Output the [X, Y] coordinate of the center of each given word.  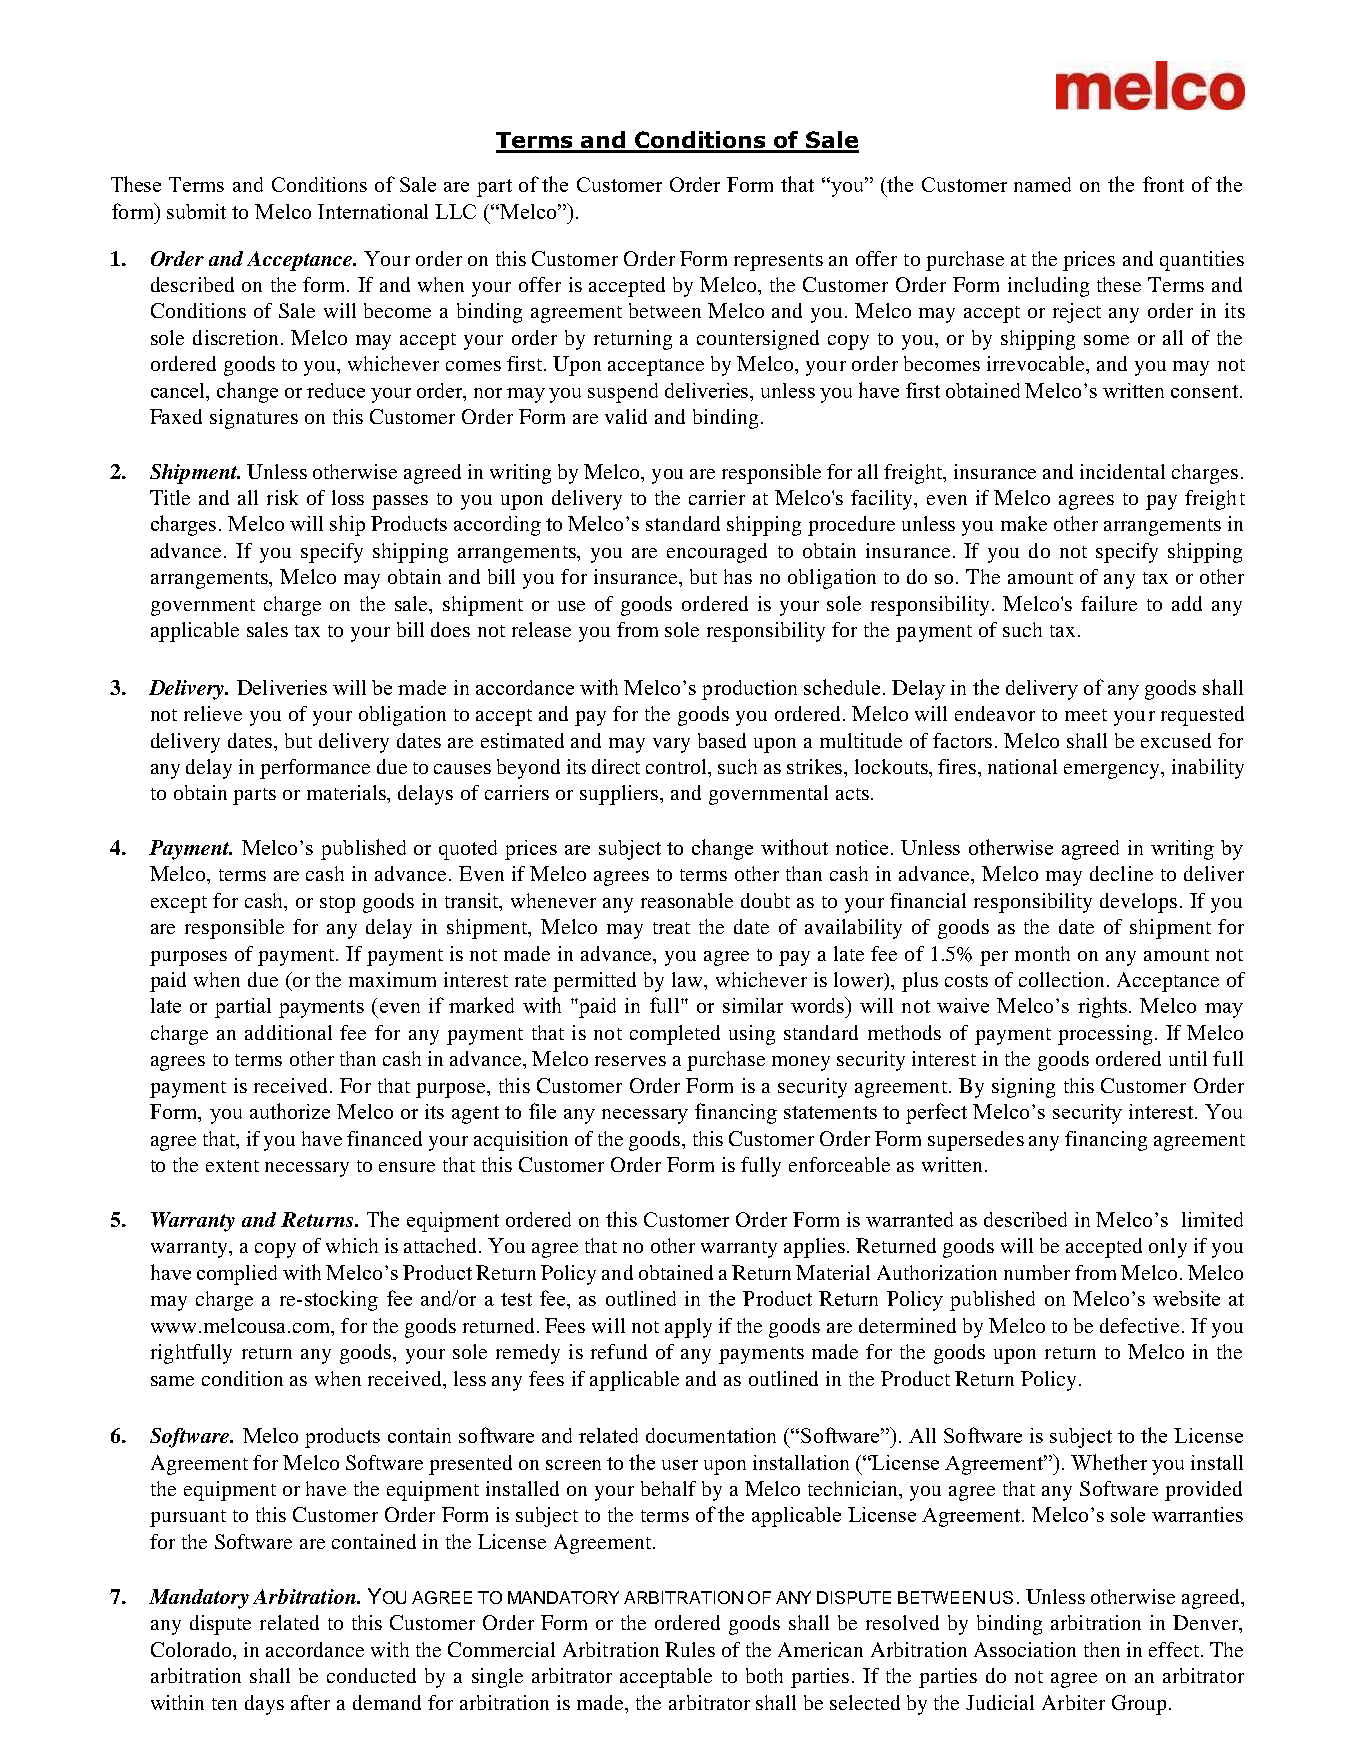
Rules [690, 1649]
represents [778, 262]
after [310, 1702]
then [1102, 1649]
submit [196, 211]
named [1042, 184]
